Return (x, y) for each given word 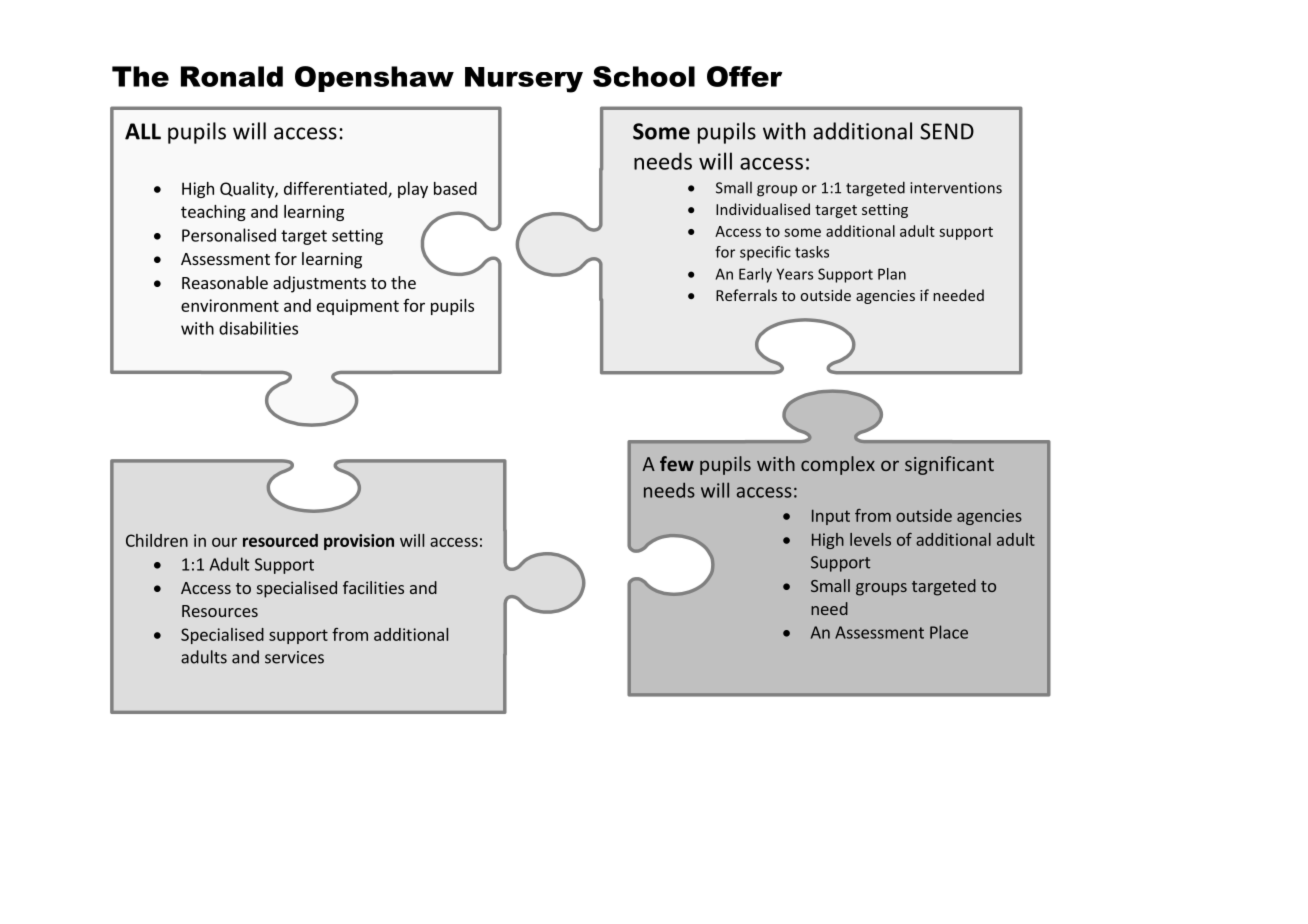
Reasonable (225, 282)
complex (838, 465)
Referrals (746, 295)
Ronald (232, 76)
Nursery (524, 80)
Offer (744, 76)
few (677, 463)
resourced (280, 540)
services (294, 657)
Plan (892, 274)
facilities (373, 587)
